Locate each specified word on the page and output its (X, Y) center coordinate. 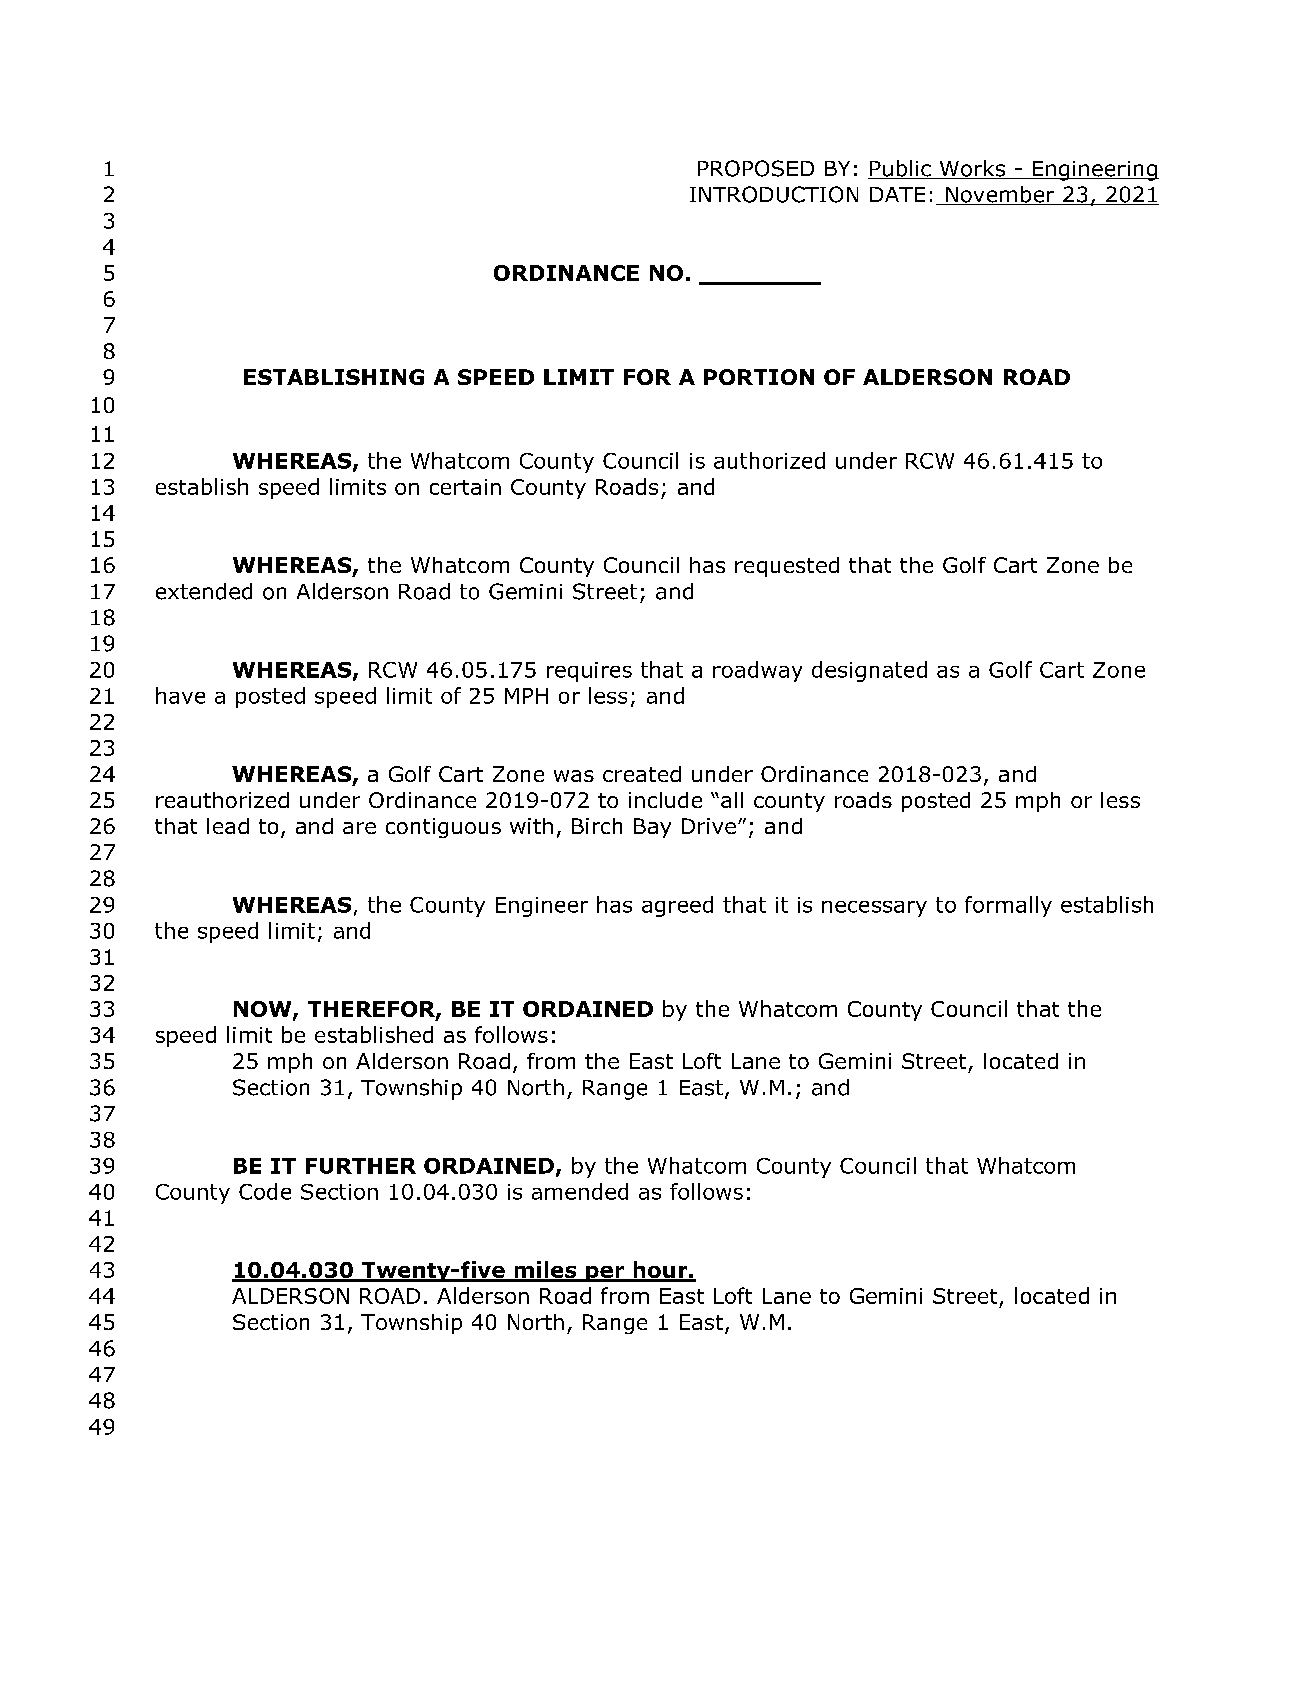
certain (465, 487)
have (180, 695)
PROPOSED (756, 168)
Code (265, 1191)
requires (589, 672)
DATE (897, 194)
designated (869, 671)
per (605, 1274)
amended (580, 1191)
